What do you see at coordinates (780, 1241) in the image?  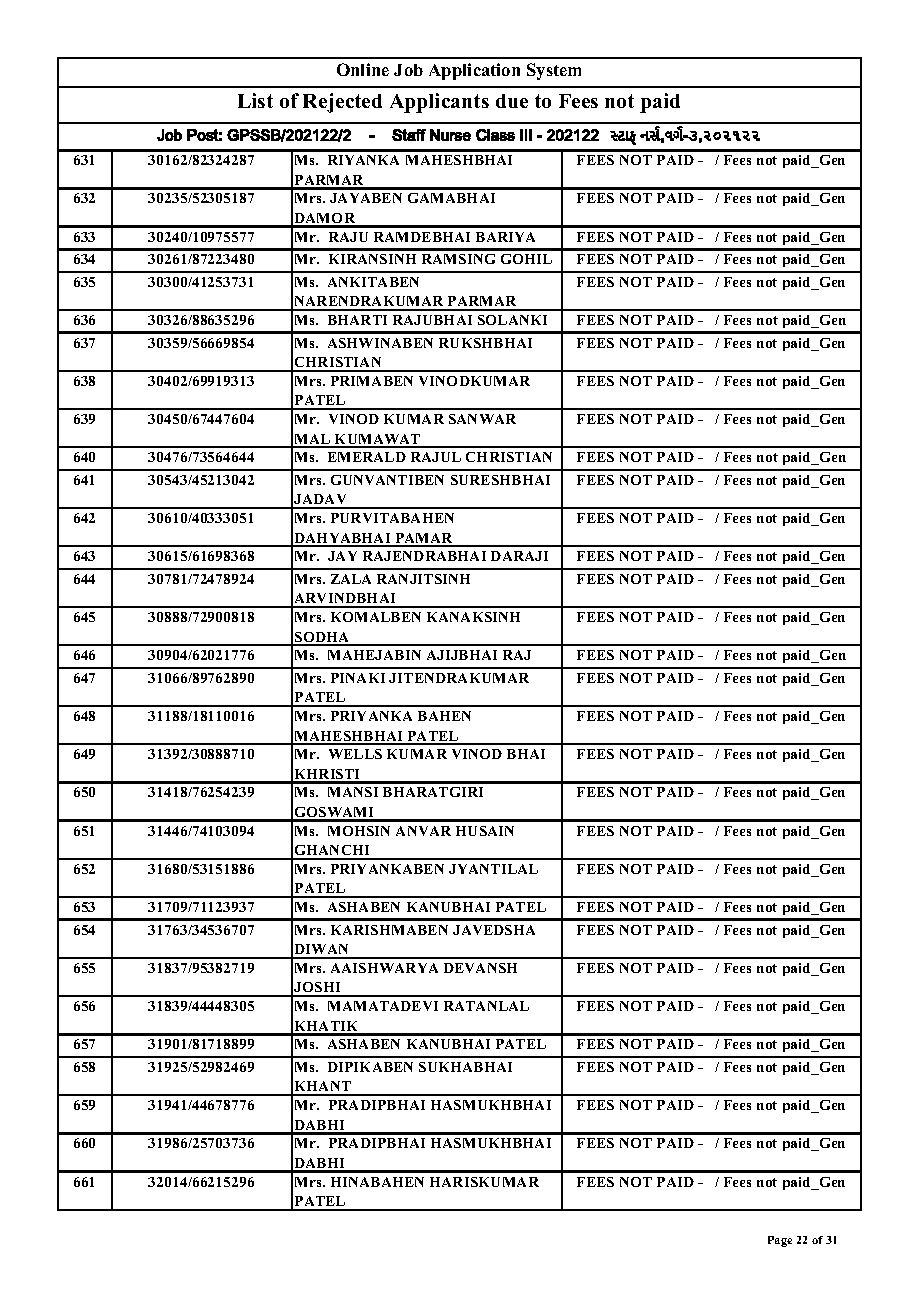 I see `Page` at bounding box center [780, 1241].
